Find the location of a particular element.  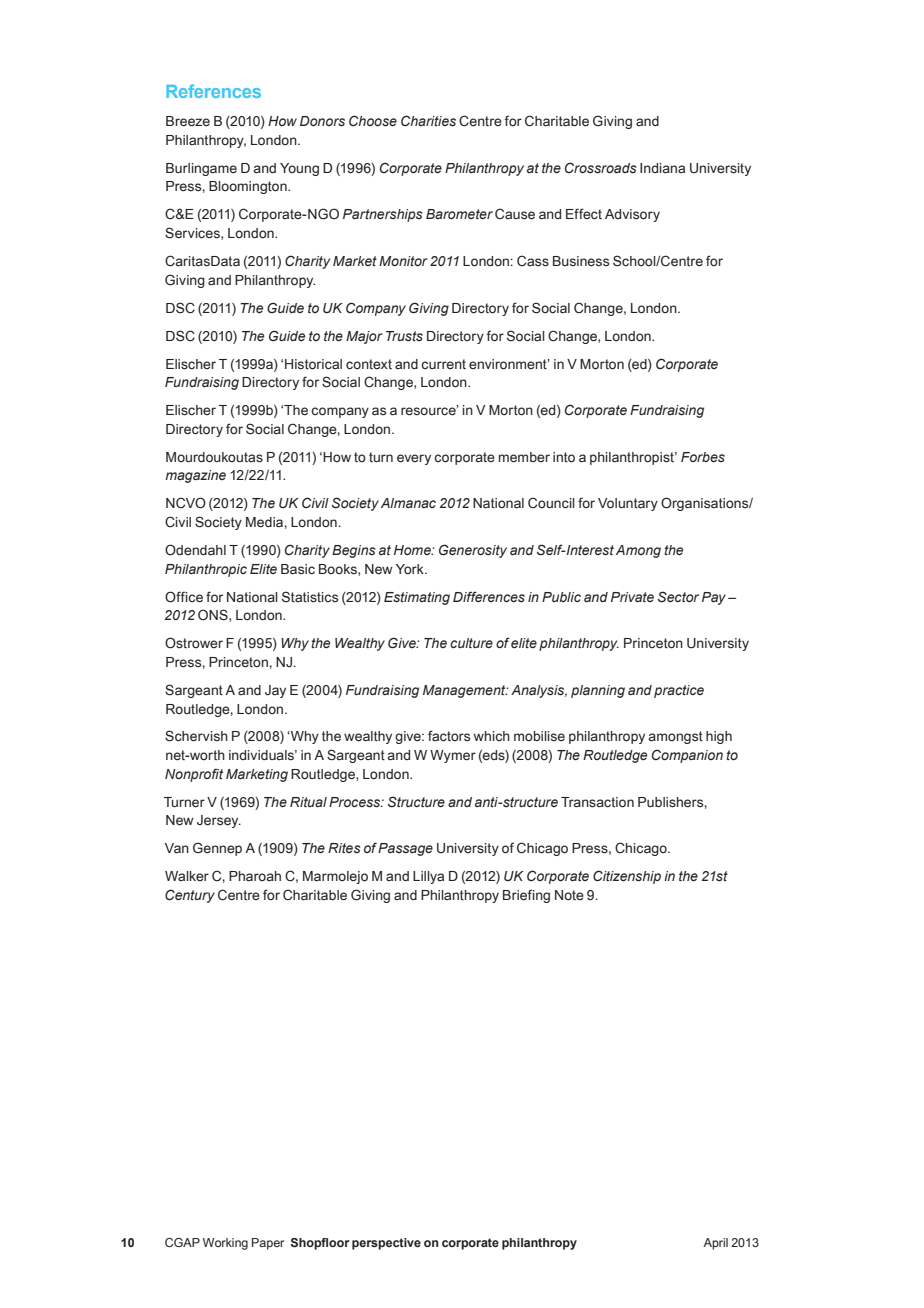

Voluntary is located at coordinates (628, 504).
